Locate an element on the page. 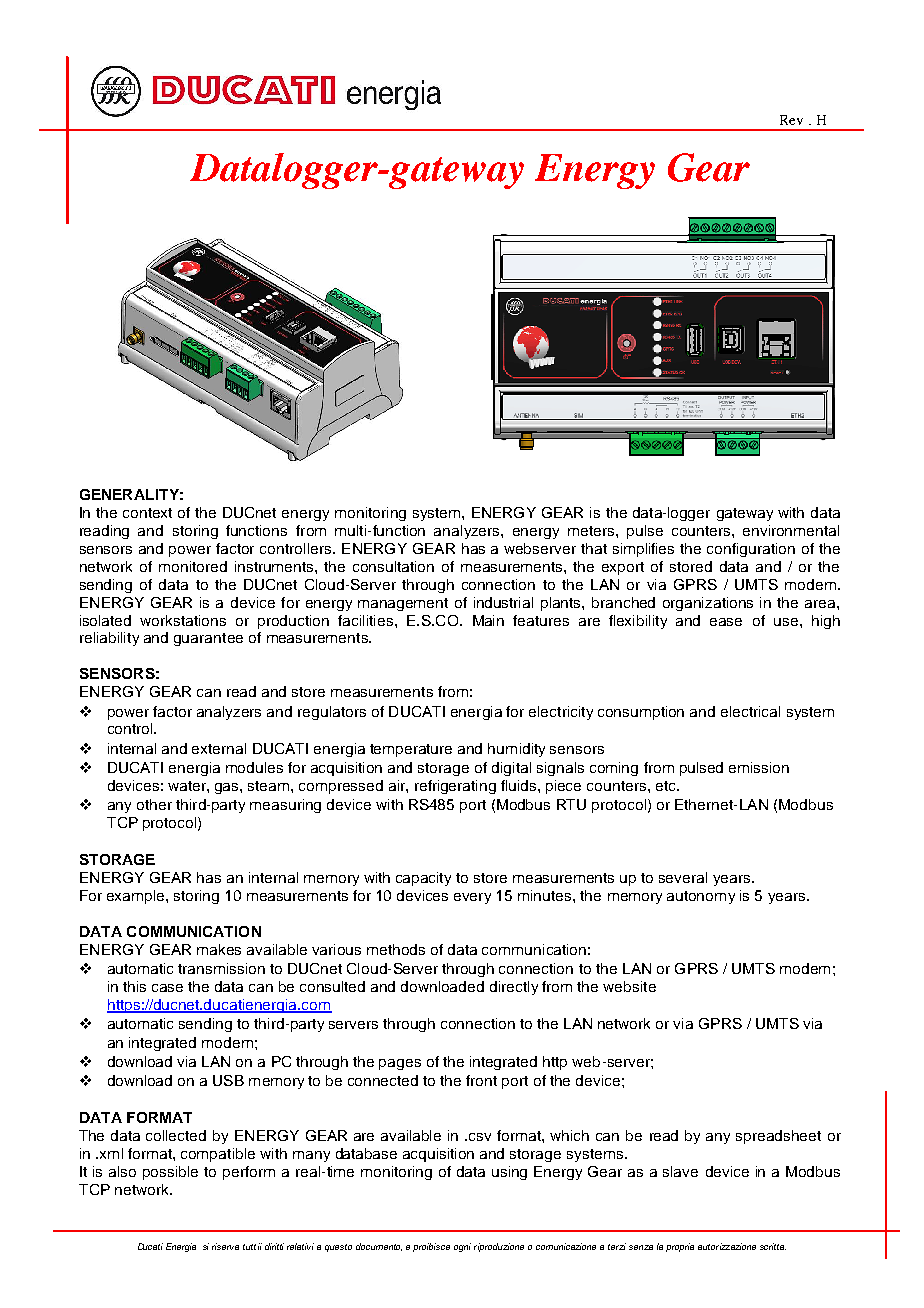  every is located at coordinates (472, 898).
